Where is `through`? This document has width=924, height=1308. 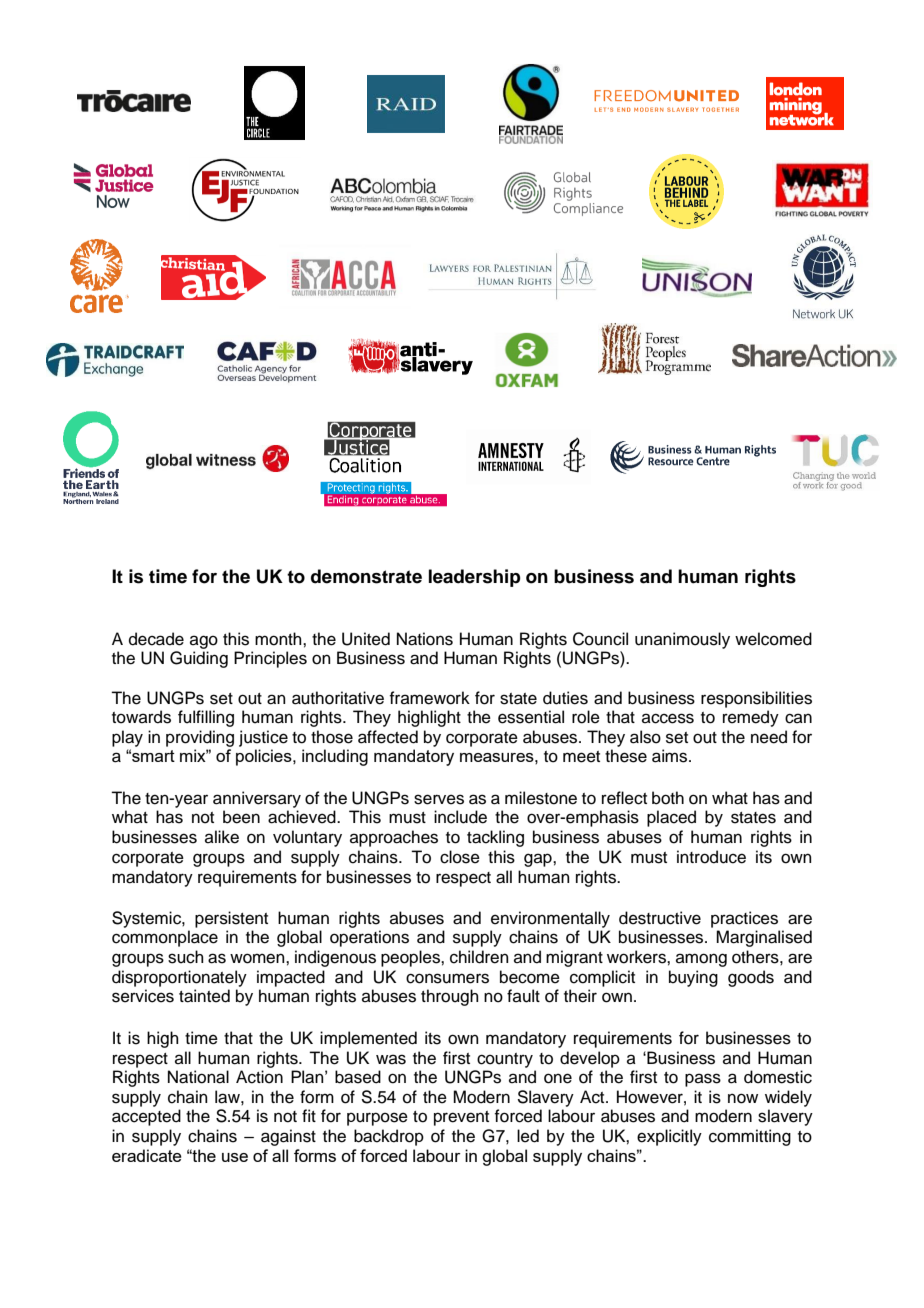 through is located at coordinates (450, 997).
